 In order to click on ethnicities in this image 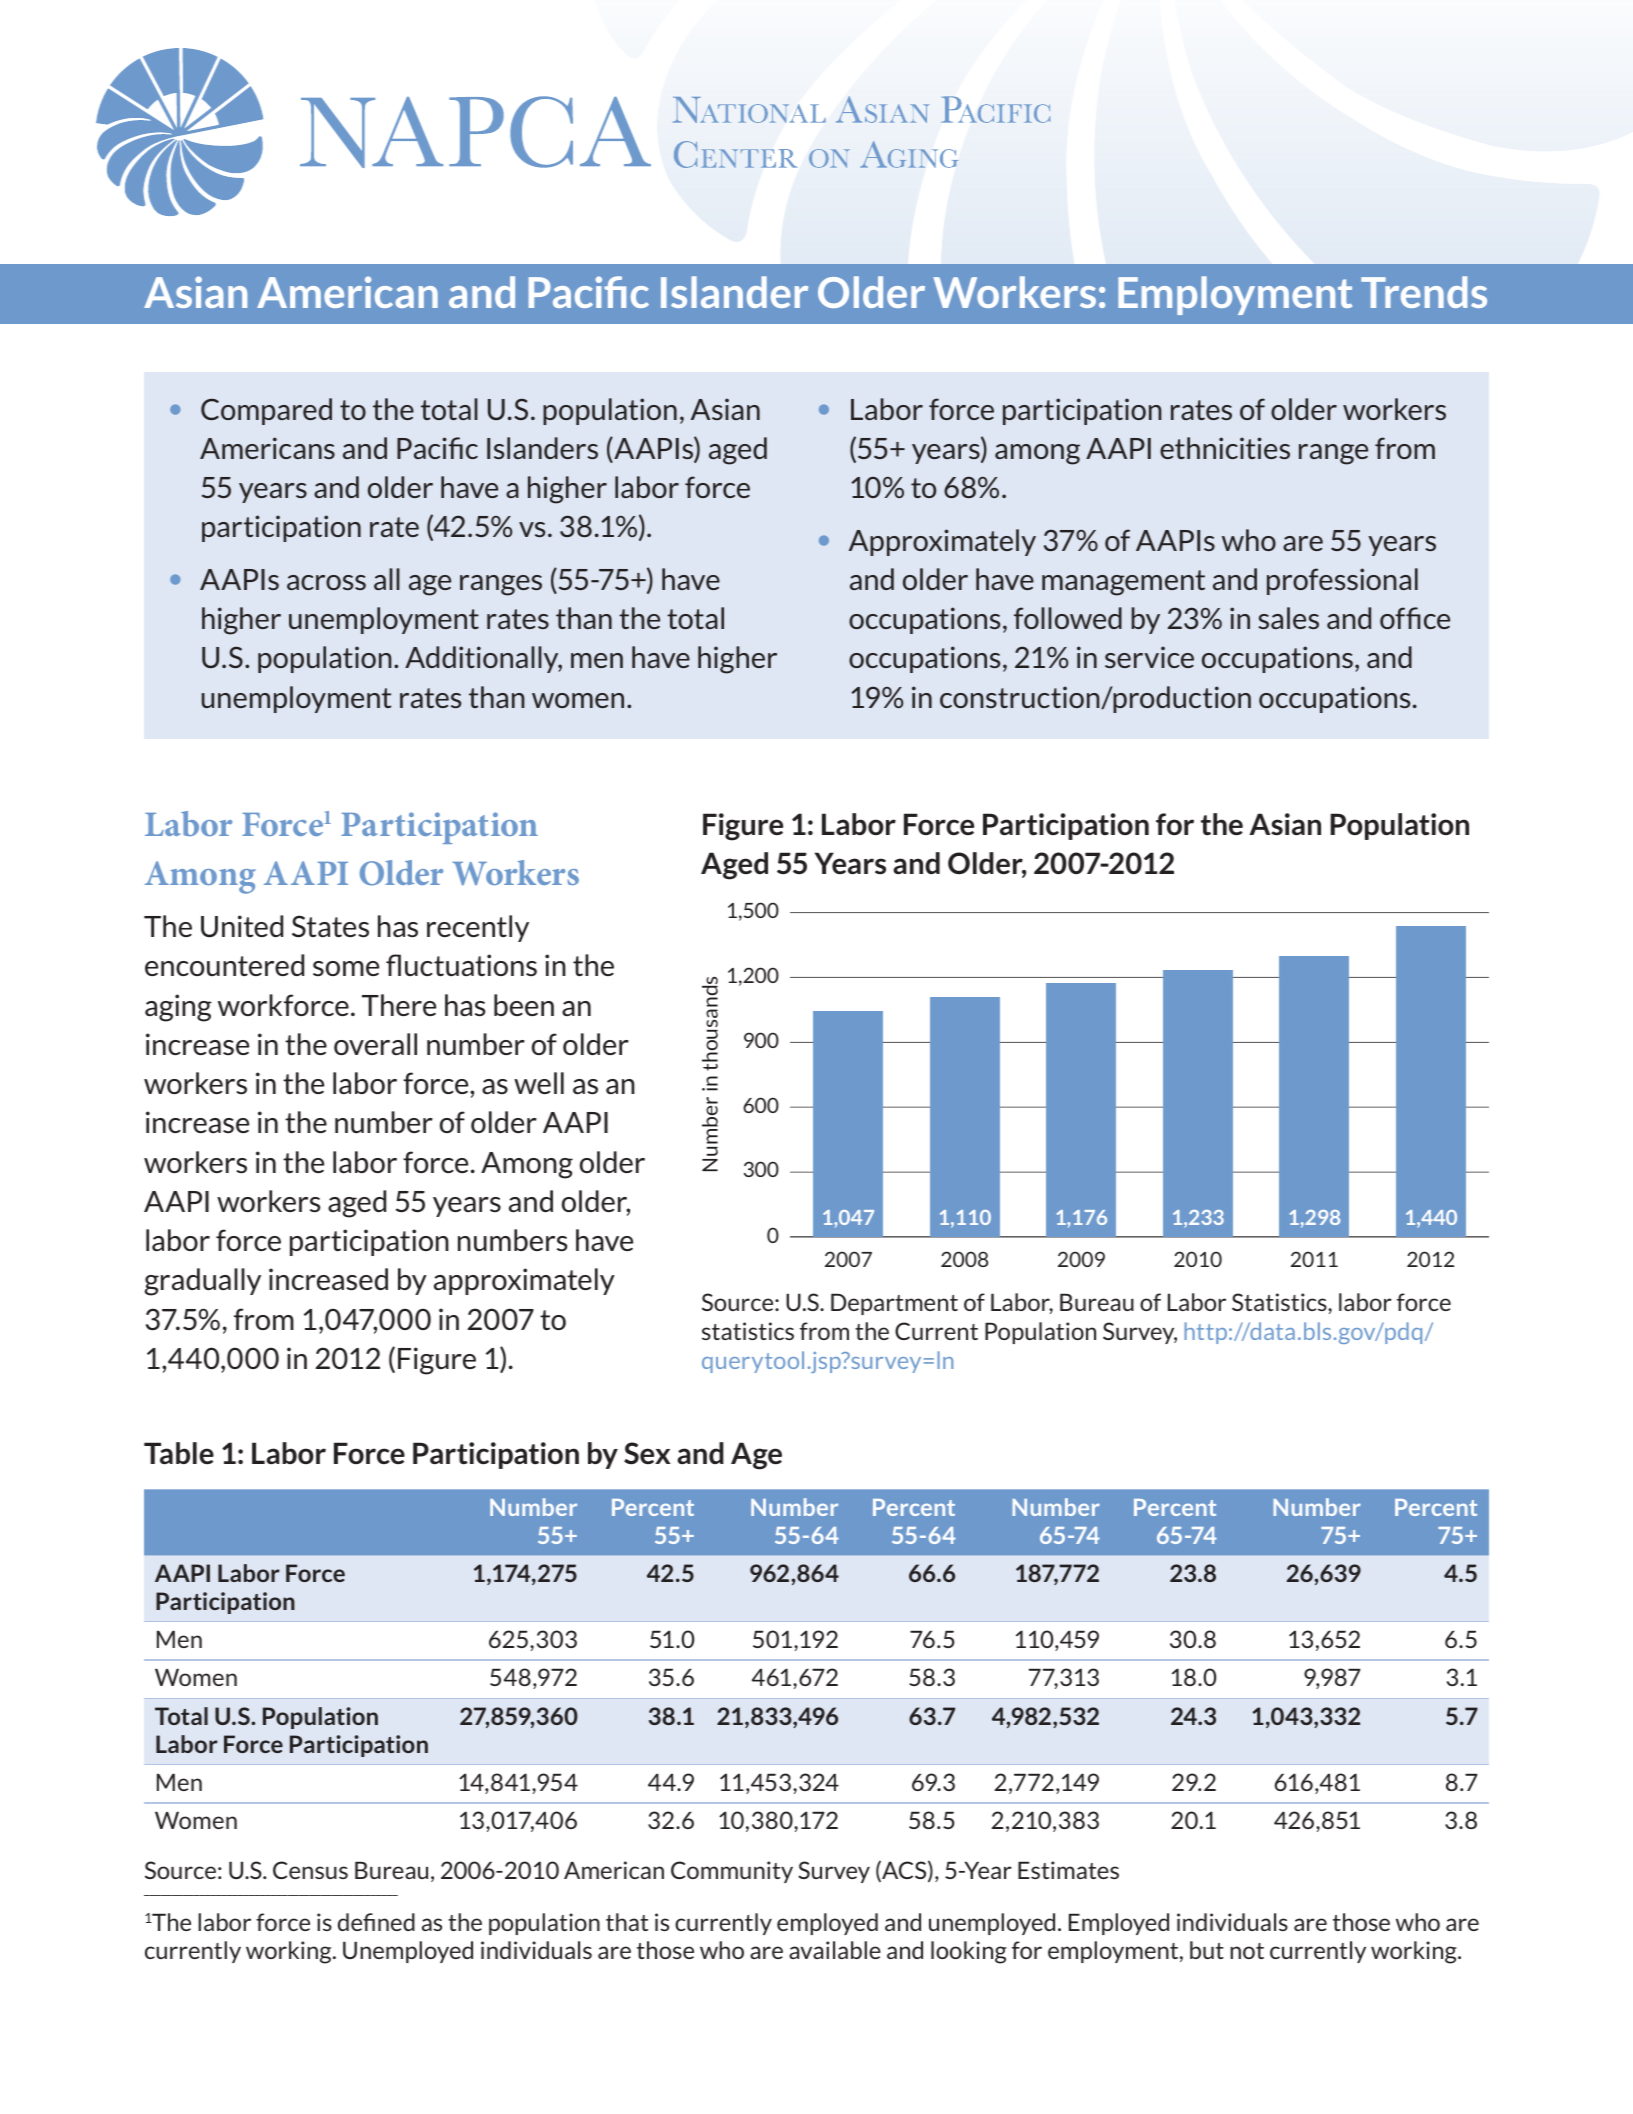, I will do `click(1225, 448)`.
